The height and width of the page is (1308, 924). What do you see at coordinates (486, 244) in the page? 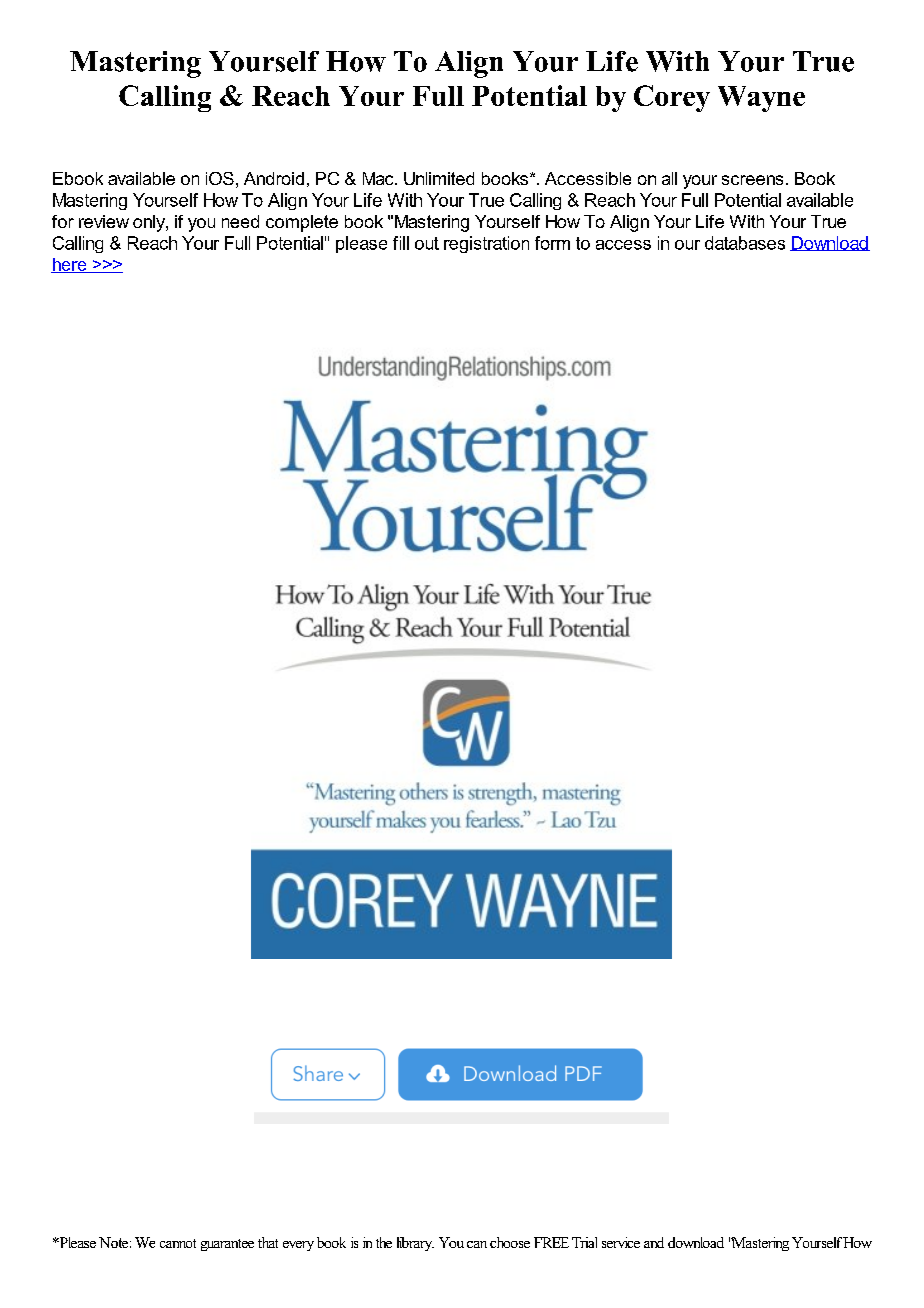
I see `registration` at bounding box center [486, 244].
